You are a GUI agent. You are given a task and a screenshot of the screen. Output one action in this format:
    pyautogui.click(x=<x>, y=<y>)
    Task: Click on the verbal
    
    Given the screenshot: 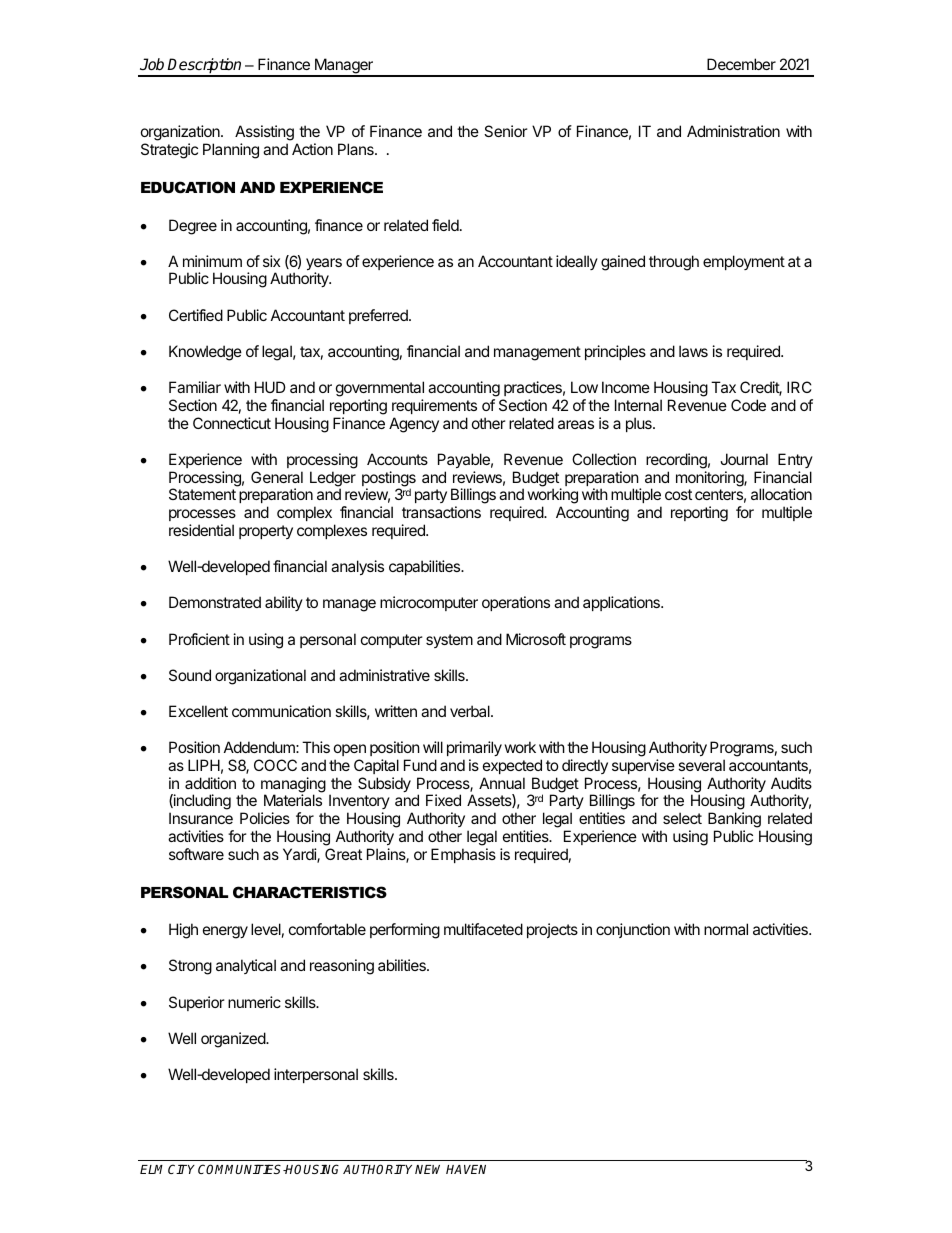 What is the action you would take?
    pyautogui.click(x=471, y=711)
